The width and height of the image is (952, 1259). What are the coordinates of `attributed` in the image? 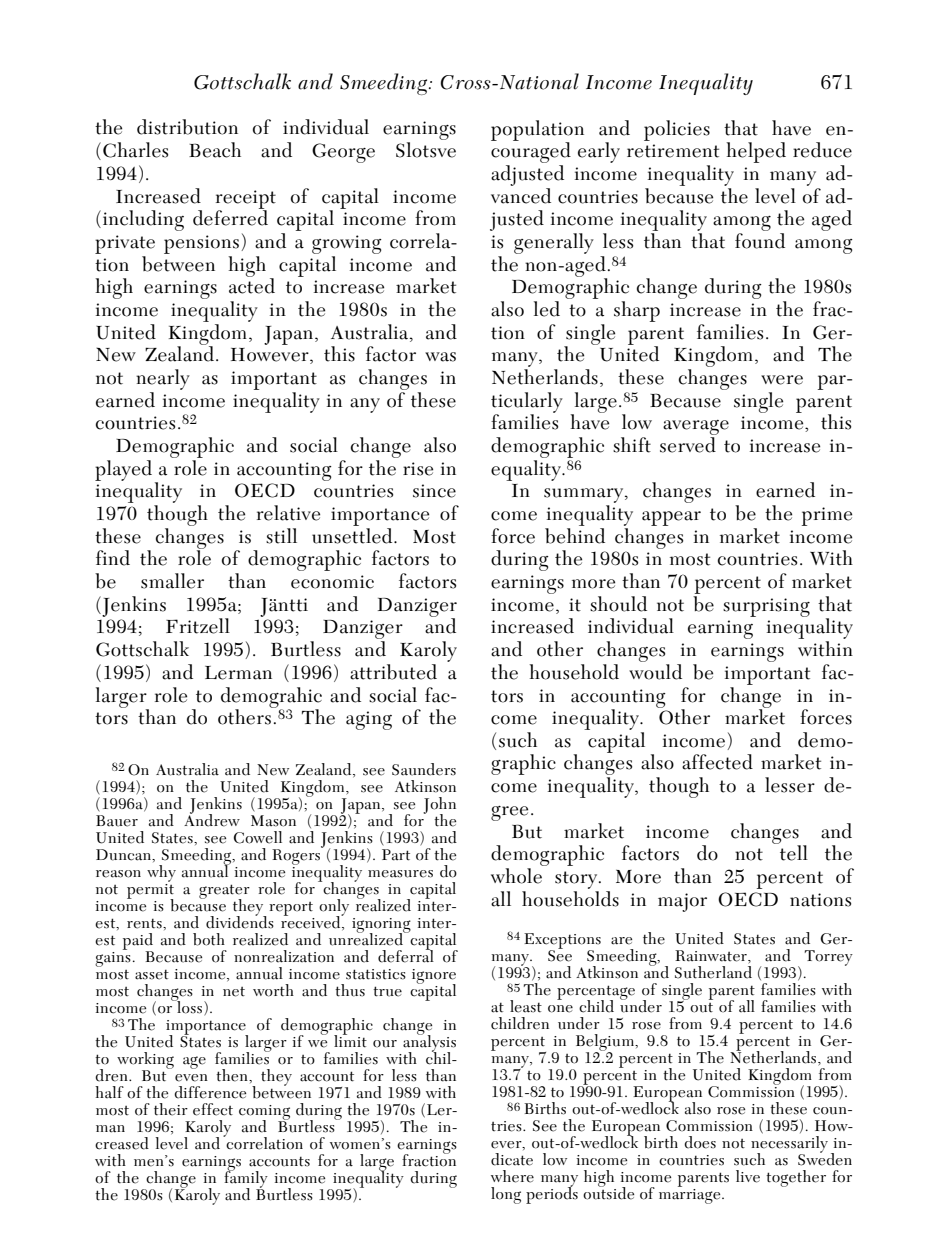 It's located at (393, 672).
